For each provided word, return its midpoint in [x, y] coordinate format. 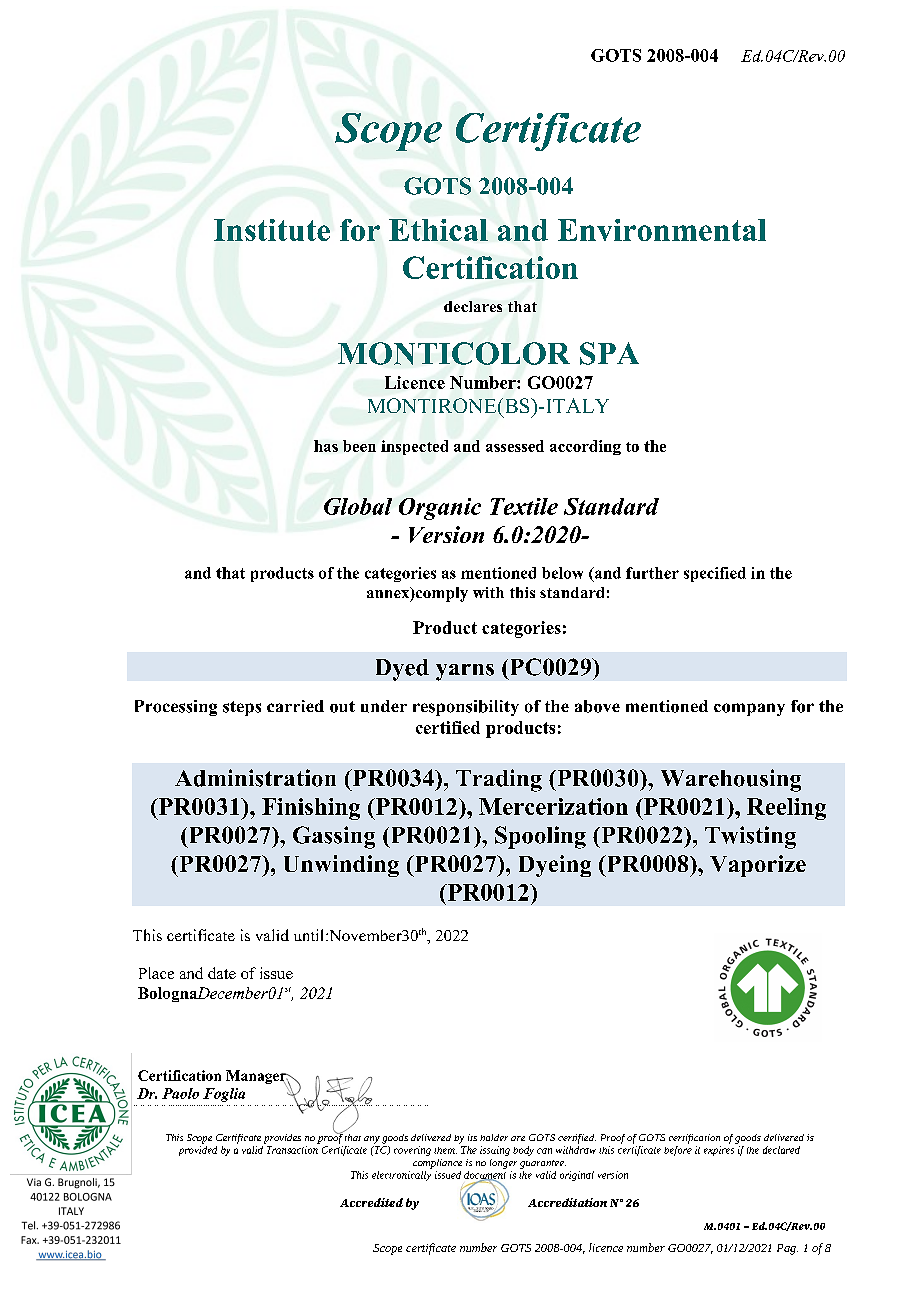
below [562, 573]
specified [715, 574]
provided [198, 1151]
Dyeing [555, 866]
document [485, 1176]
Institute [272, 230]
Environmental [662, 230]
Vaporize [758, 866]
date [222, 973]
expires [719, 1151]
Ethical [438, 230]
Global [358, 506]
